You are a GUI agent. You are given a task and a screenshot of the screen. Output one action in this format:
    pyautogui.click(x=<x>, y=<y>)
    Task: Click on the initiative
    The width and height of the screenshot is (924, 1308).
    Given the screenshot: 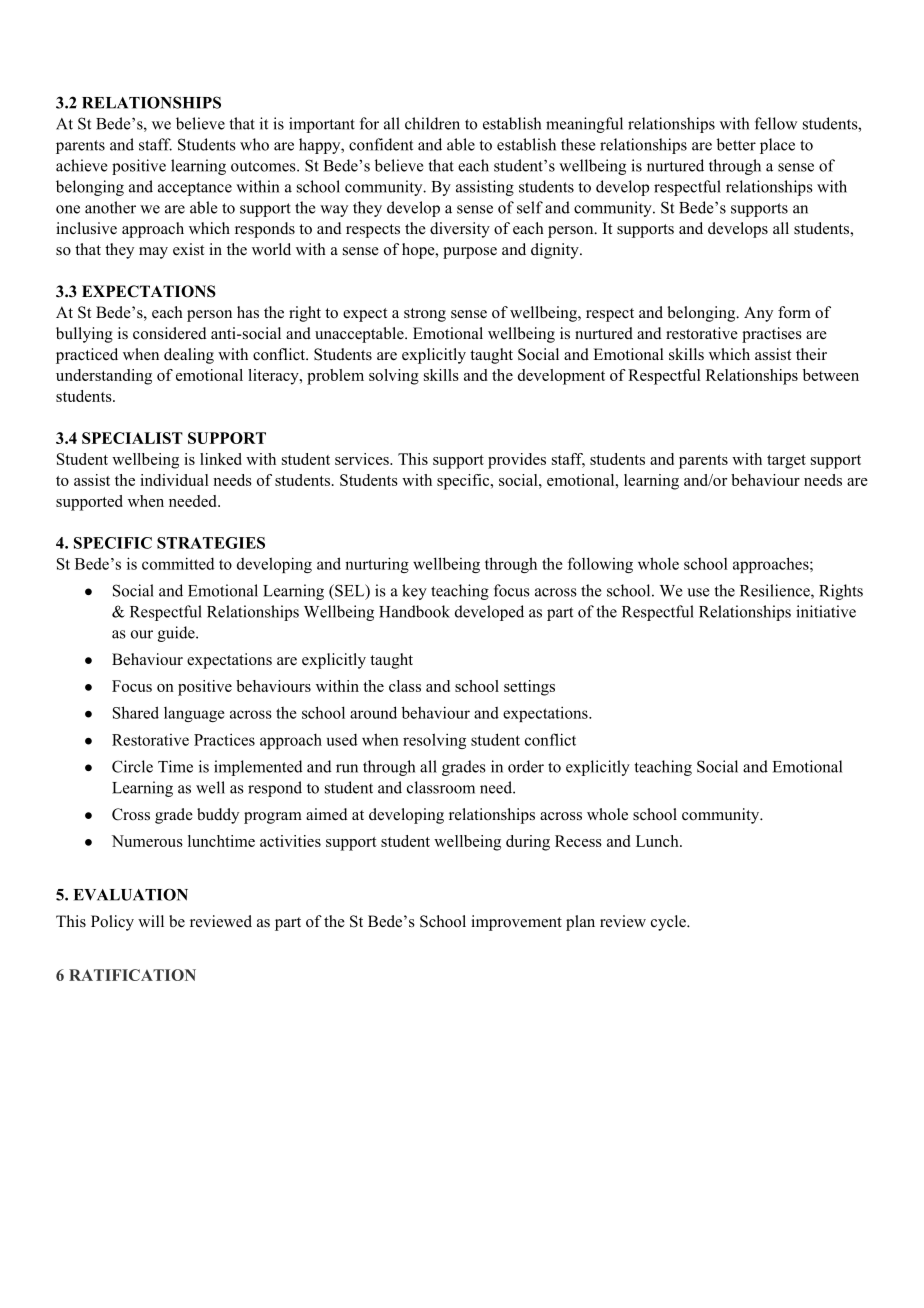 What is the action you would take?
    pyautogui.click(x=826, y=611)
